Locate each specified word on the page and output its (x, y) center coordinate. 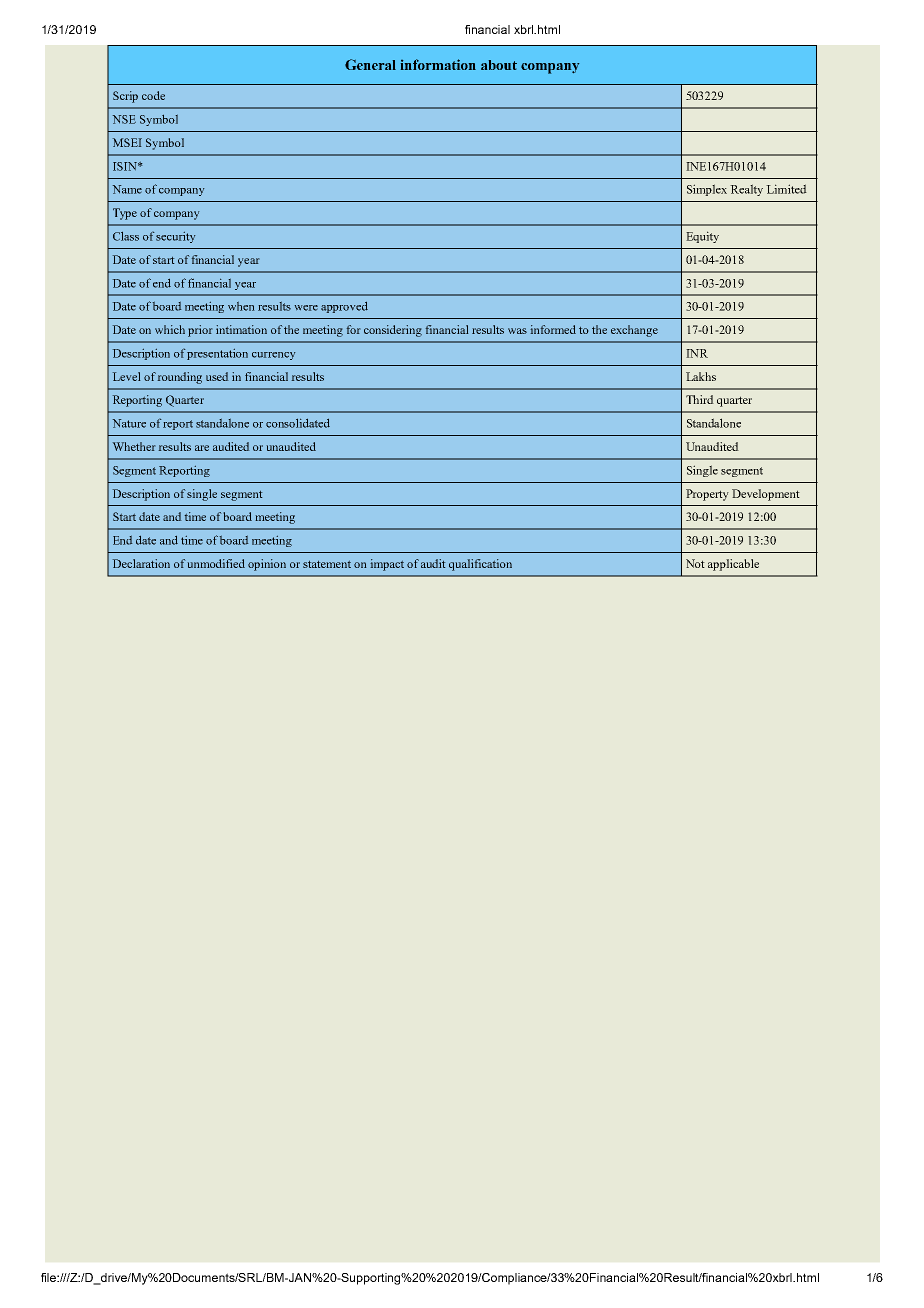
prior (200, 331)
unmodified (216, 563)
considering (393, 331)
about (499, 65)
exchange (634, 331)
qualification (480, 565)
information (438, 64)
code (153, 95)
